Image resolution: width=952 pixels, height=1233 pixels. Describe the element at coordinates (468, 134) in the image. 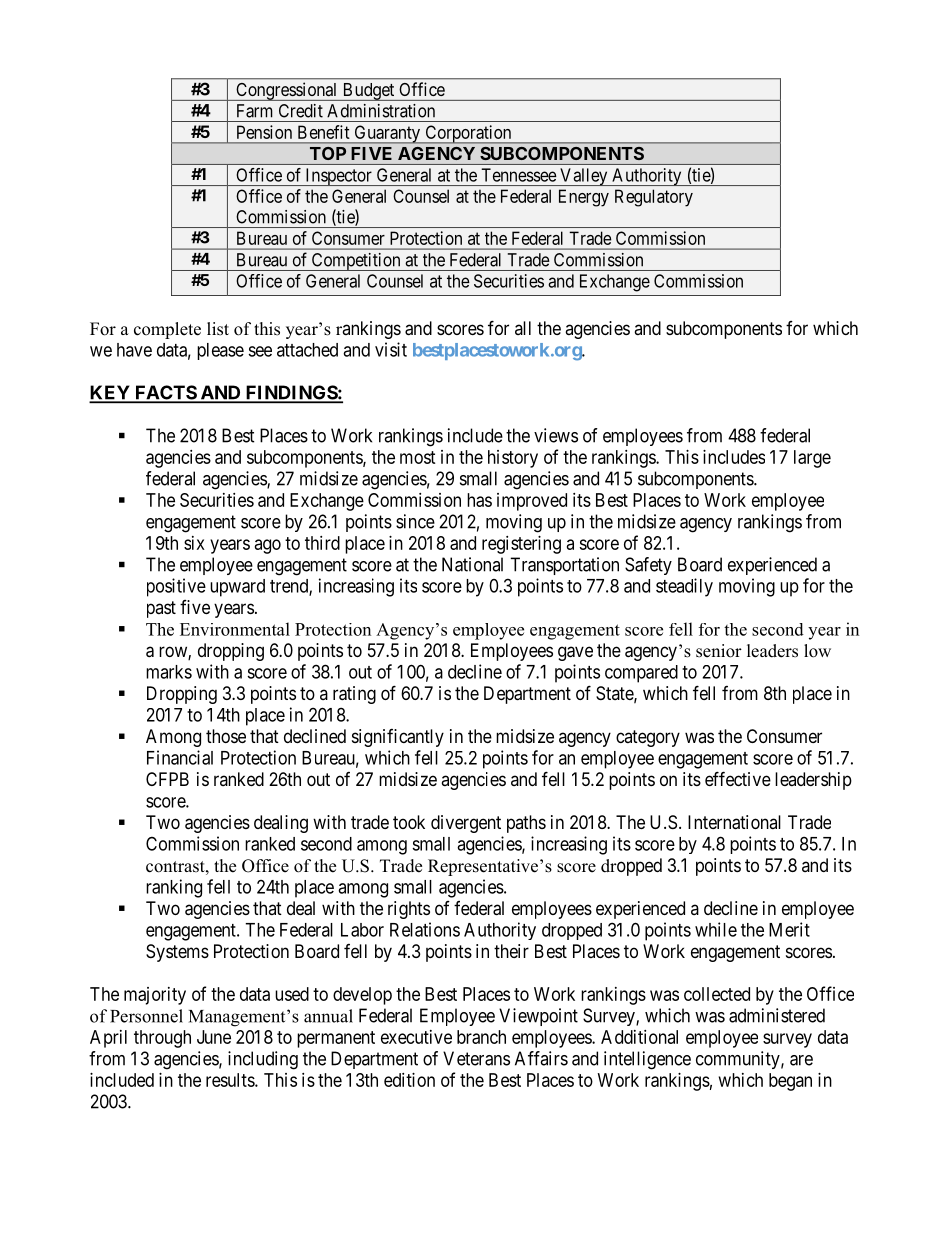

I see `Corporation` at that location.
